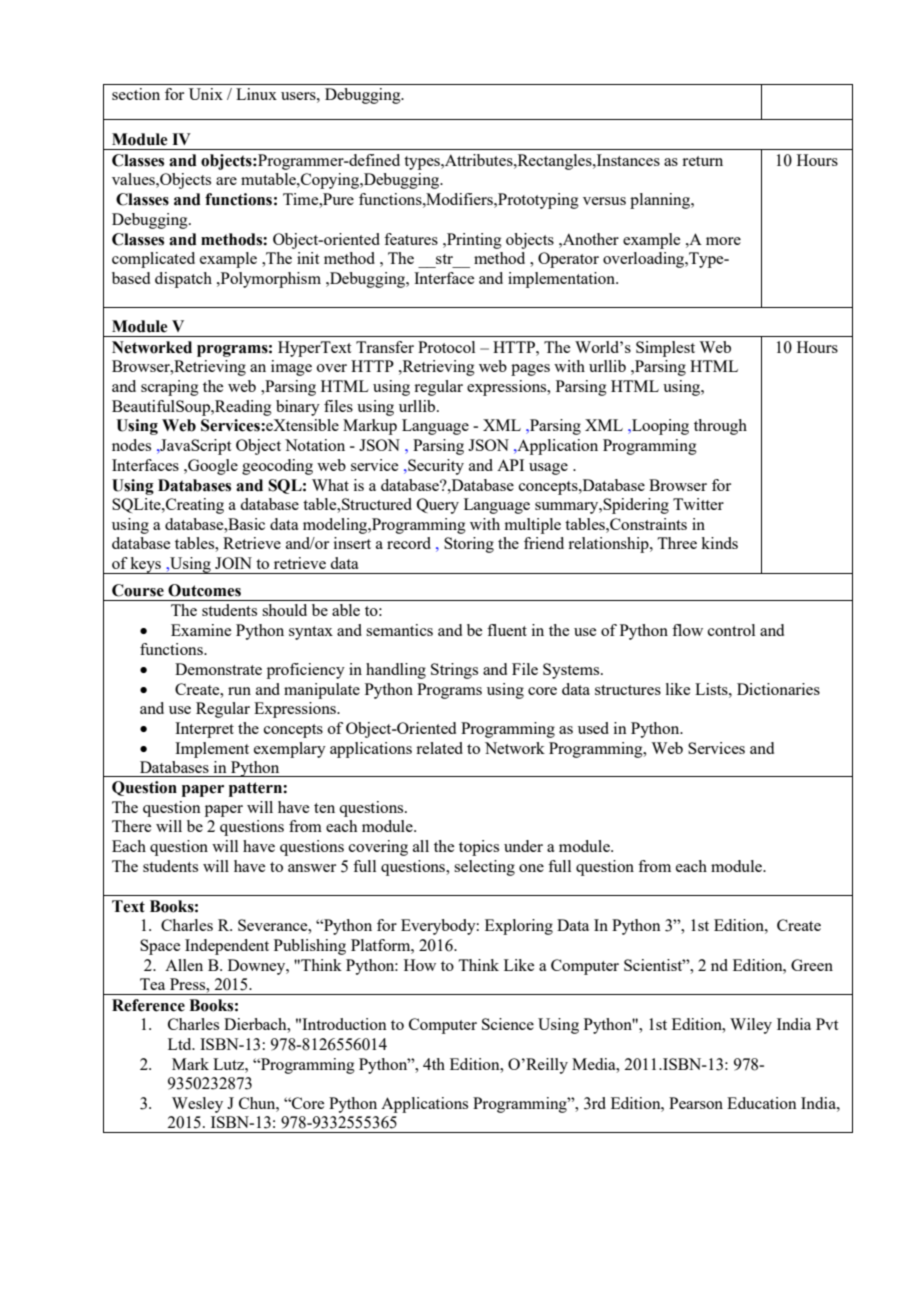 This document has width=924, height=1308. What do you see at coordinates (197, 1105) in the document?
I see `Wesley` at bounding box center [197, 1105].
